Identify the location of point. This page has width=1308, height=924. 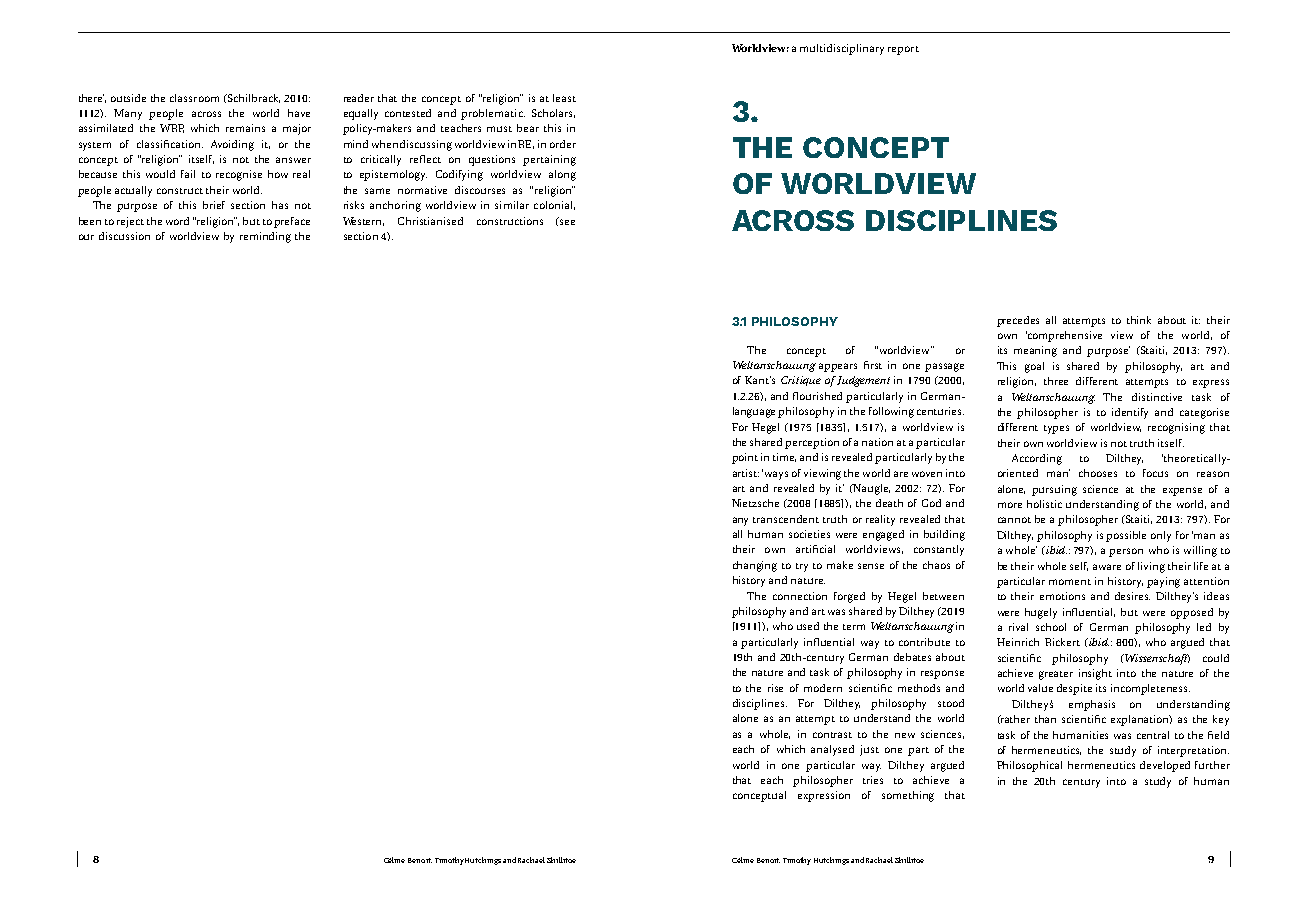
(745, 458).
